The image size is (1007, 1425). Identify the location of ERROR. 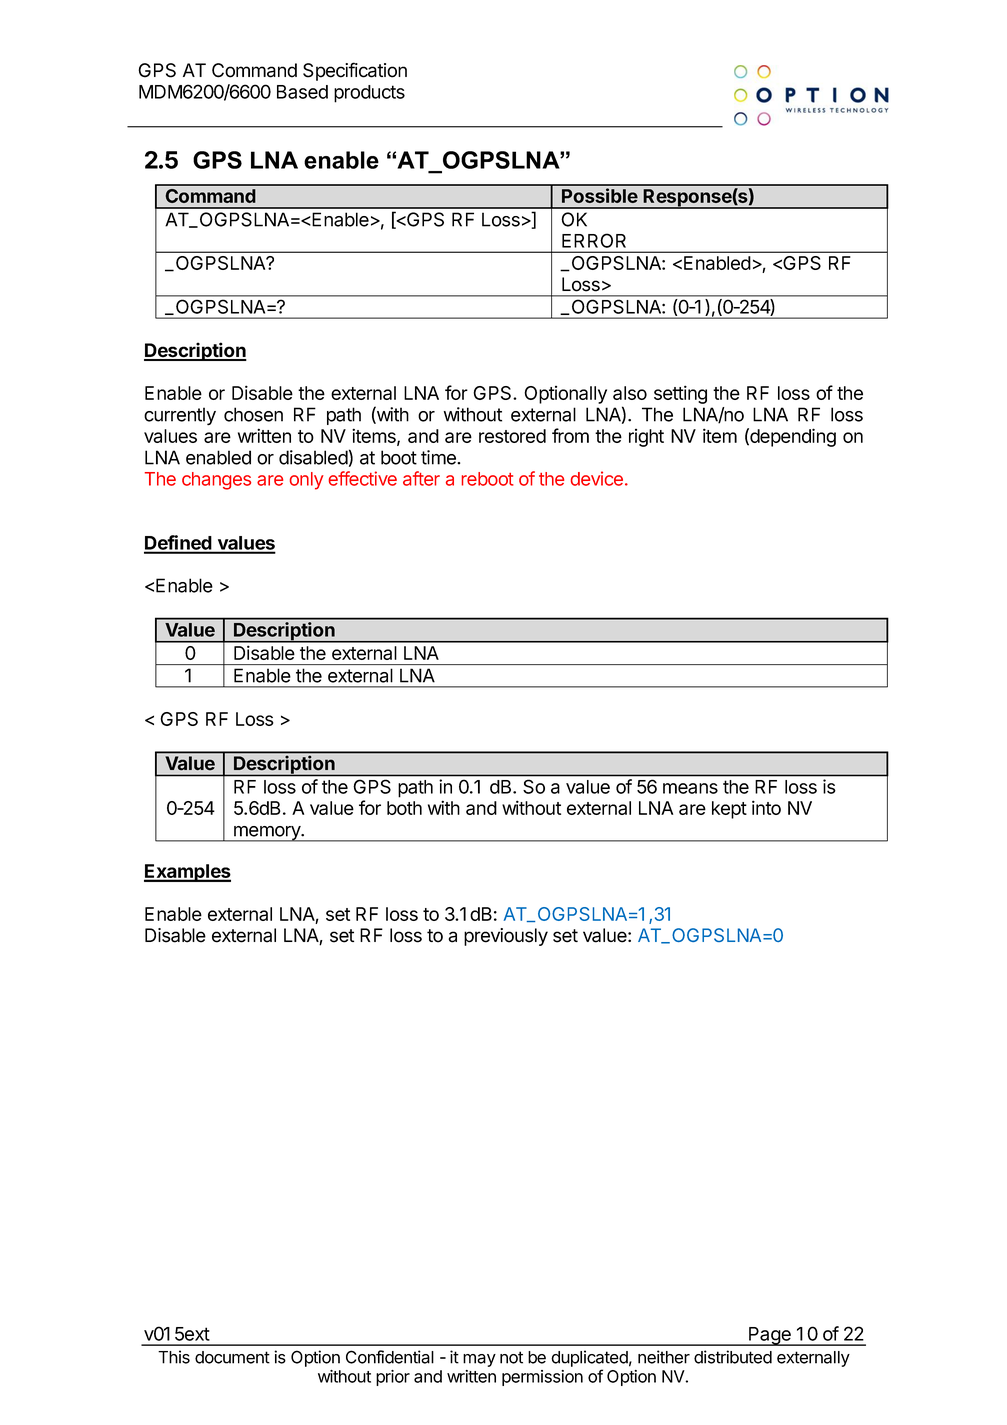
(594, 240).
